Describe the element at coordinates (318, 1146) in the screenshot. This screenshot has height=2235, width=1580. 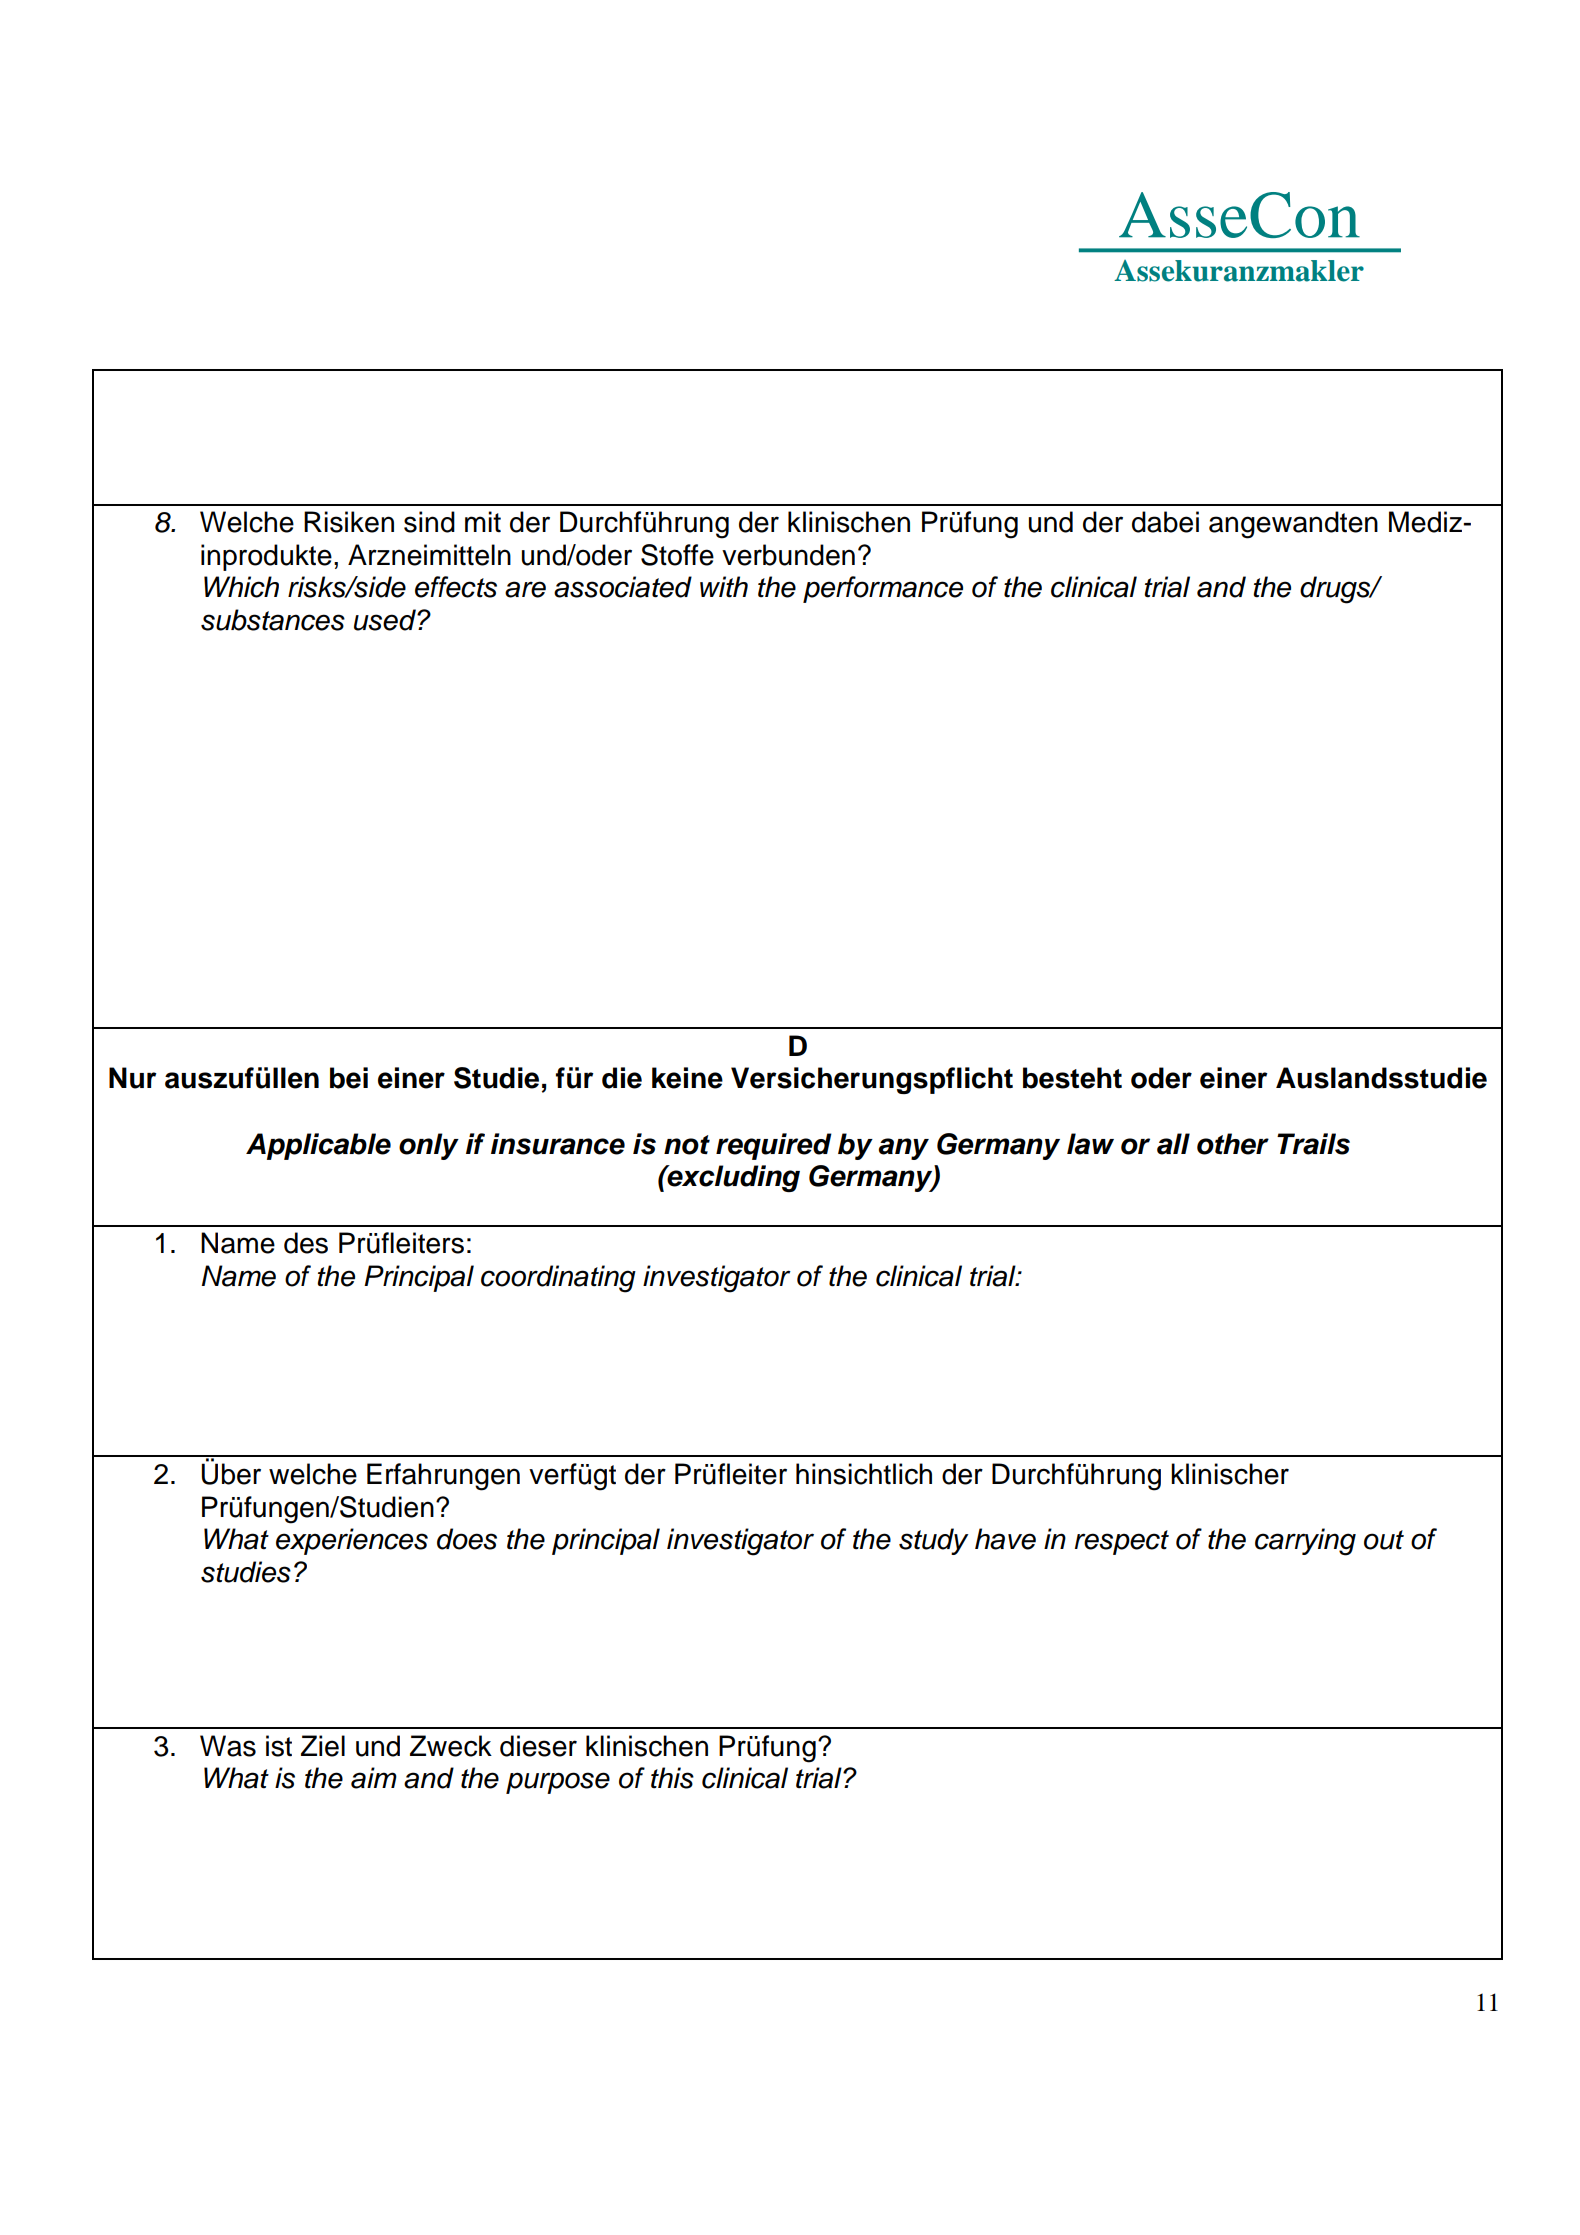
I see `Applicable` at that location.
